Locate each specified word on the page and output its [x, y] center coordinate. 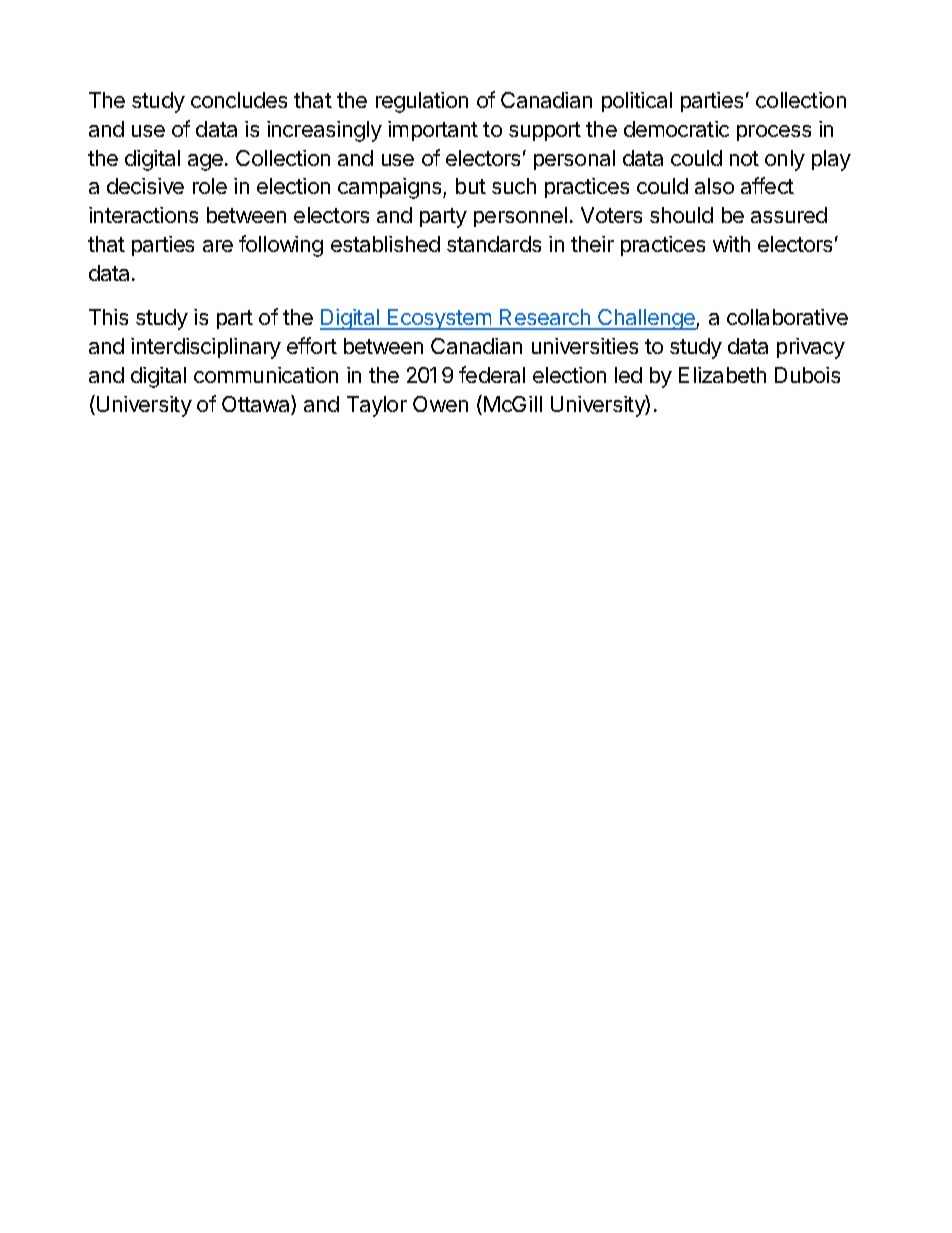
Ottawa [257, 405]
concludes [239, 100]
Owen [440, 404]
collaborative [787, 317]
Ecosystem [439, 319]
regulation [422, 102]
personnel [520, 217]
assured [789, 215]
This [108, 317]
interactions [143, 215]
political [637, 102]
